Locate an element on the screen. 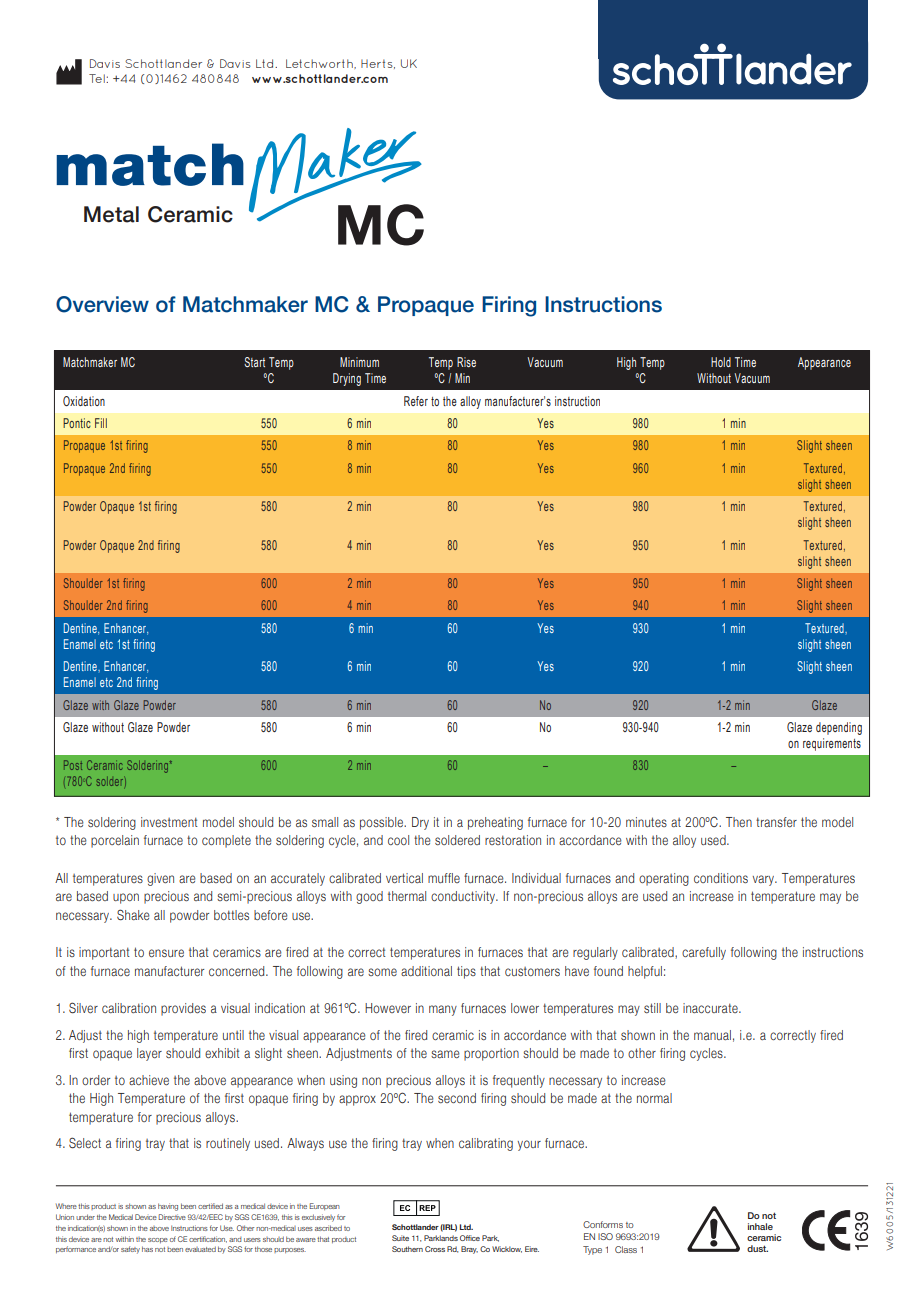  ensure is located at coordinates (166, 953).
